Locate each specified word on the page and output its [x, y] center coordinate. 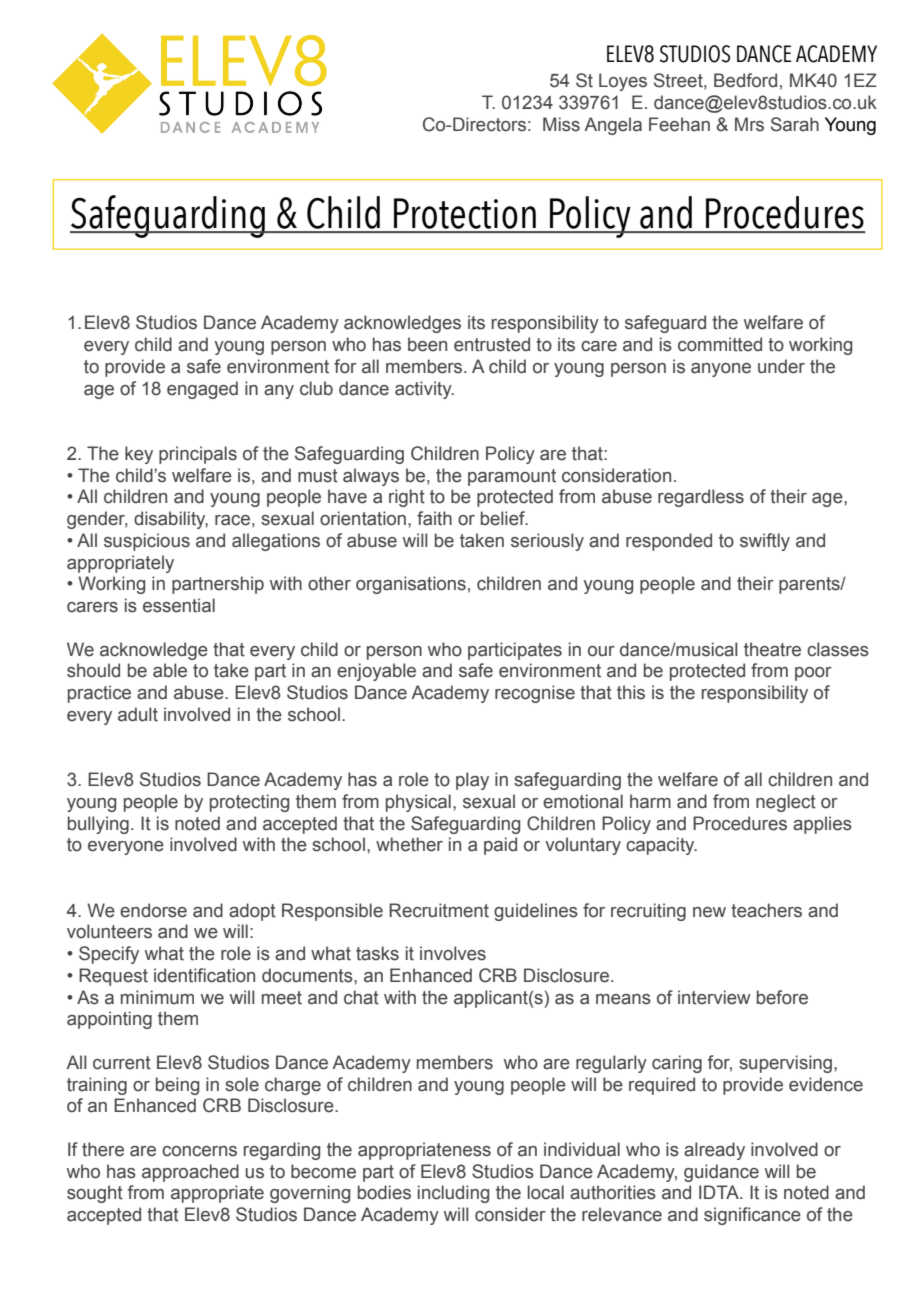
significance [752, 1216]
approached [190, 1173]
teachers [766, 910]
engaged [202, 390]
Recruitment [439, 910]
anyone [721, 370]
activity [424, 390]
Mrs [749, 124]
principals [198, 455]
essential [179, 605]
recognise [535, 694]
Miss [561, 124]
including [453, 1194]
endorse [153, 910]
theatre [772, 649]
